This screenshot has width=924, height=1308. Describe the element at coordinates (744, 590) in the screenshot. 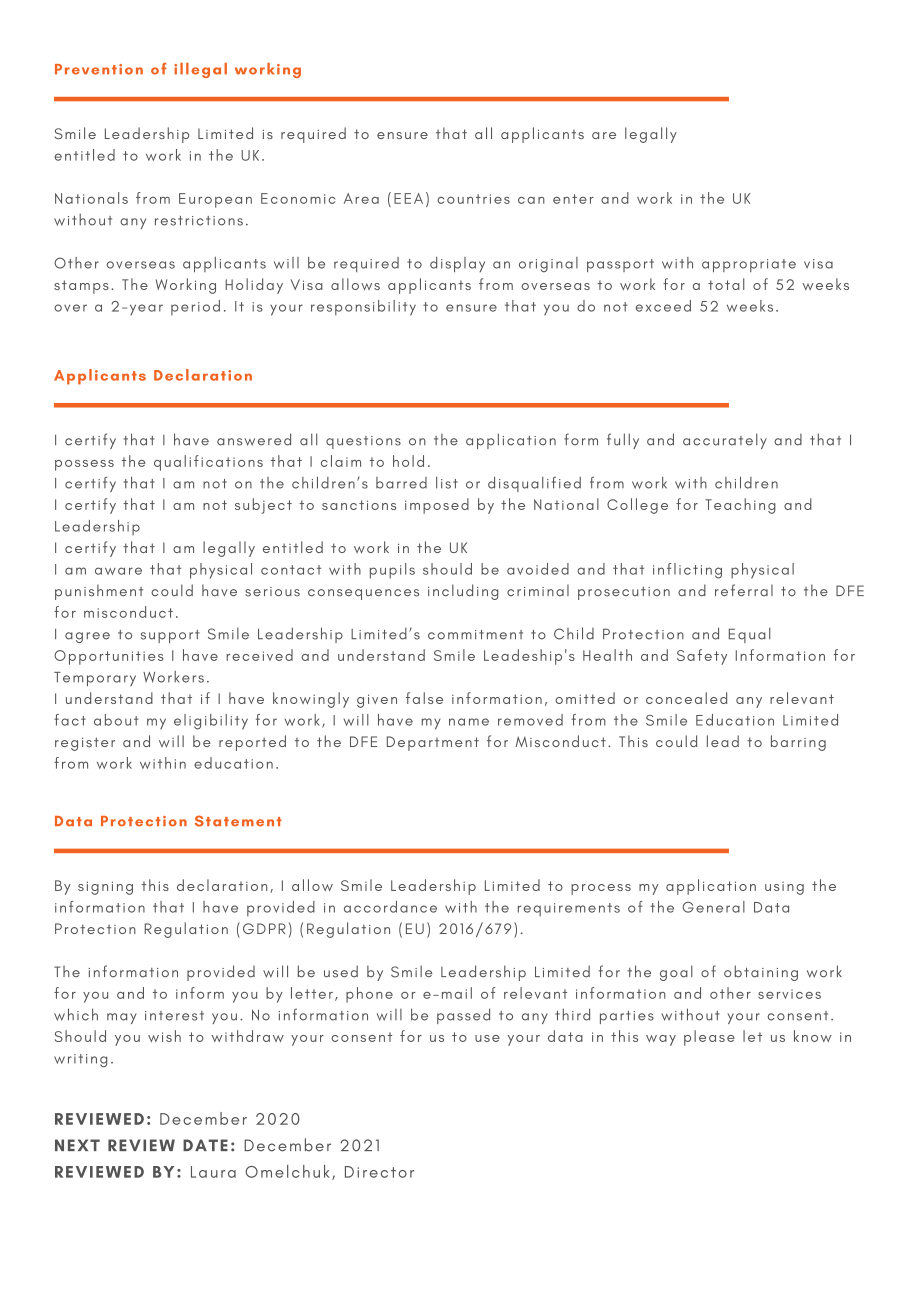

I see `referral` at that location.
